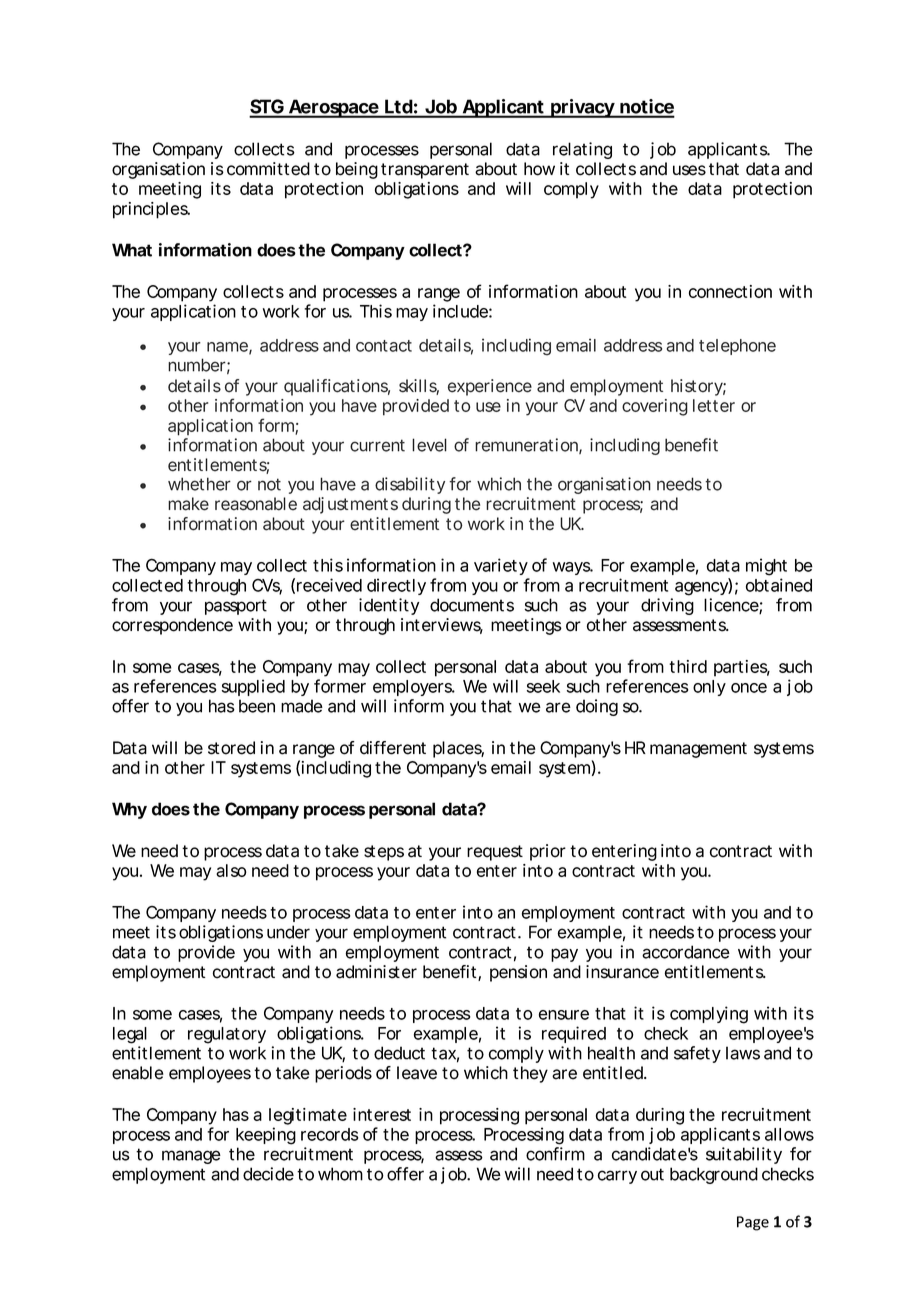 Image resolution: width=924 pixels, height=1308 pixels. What do you see at coordinates (425, 171) in the screenshot?
I see `transparent` at bounding box center [425, 171].
